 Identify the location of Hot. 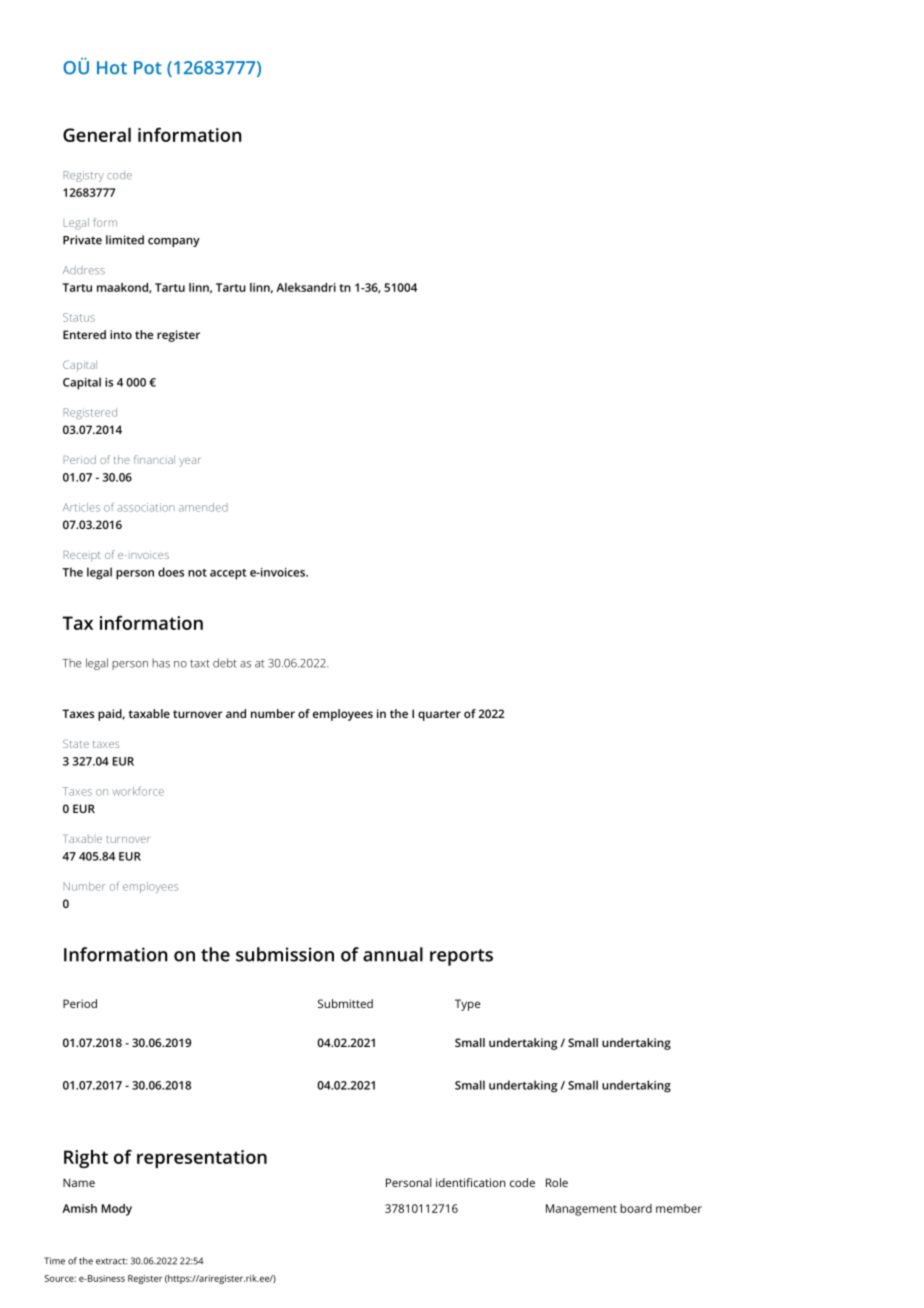
(112, 68).
